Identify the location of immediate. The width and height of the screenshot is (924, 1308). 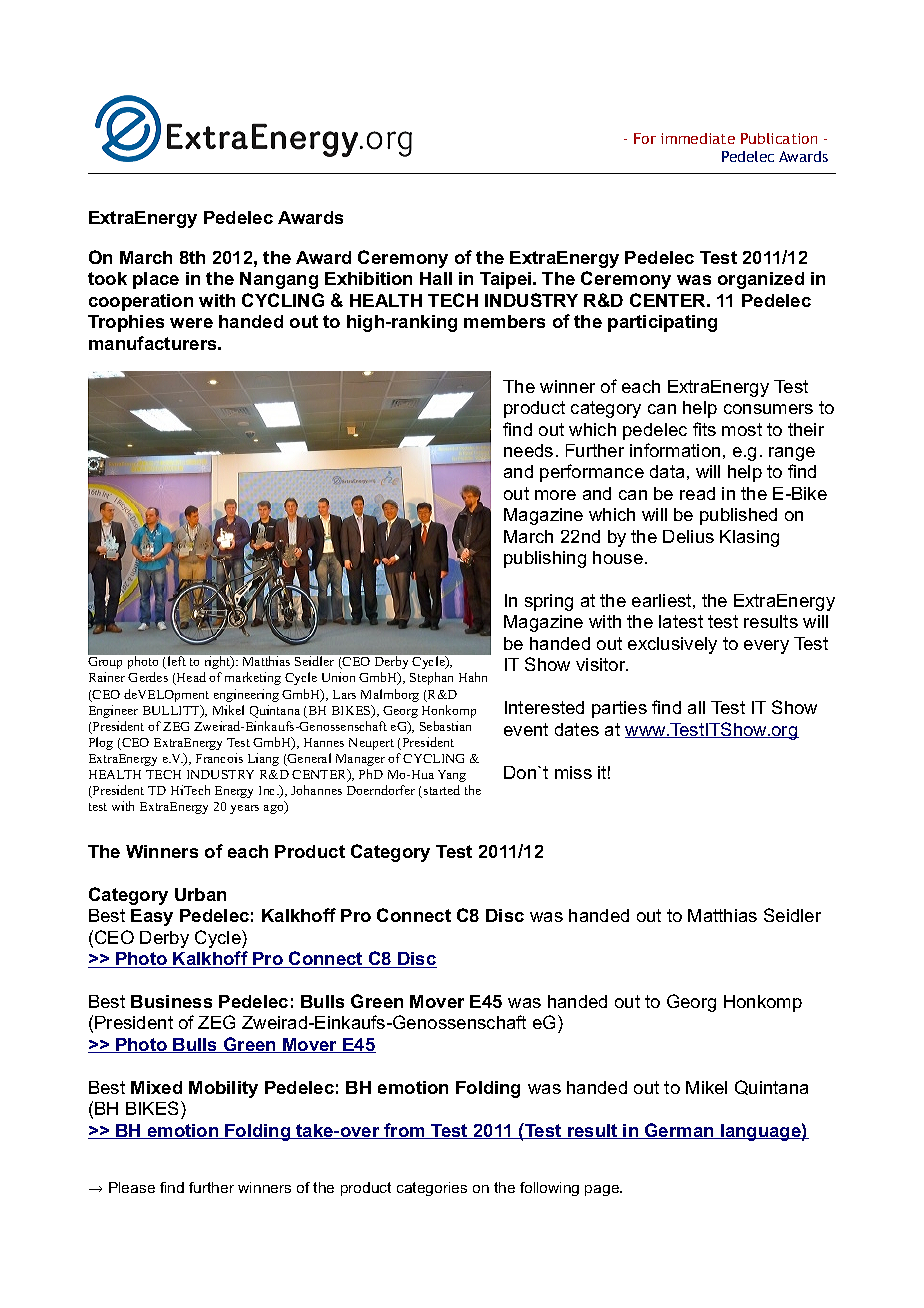
(698, 138).
